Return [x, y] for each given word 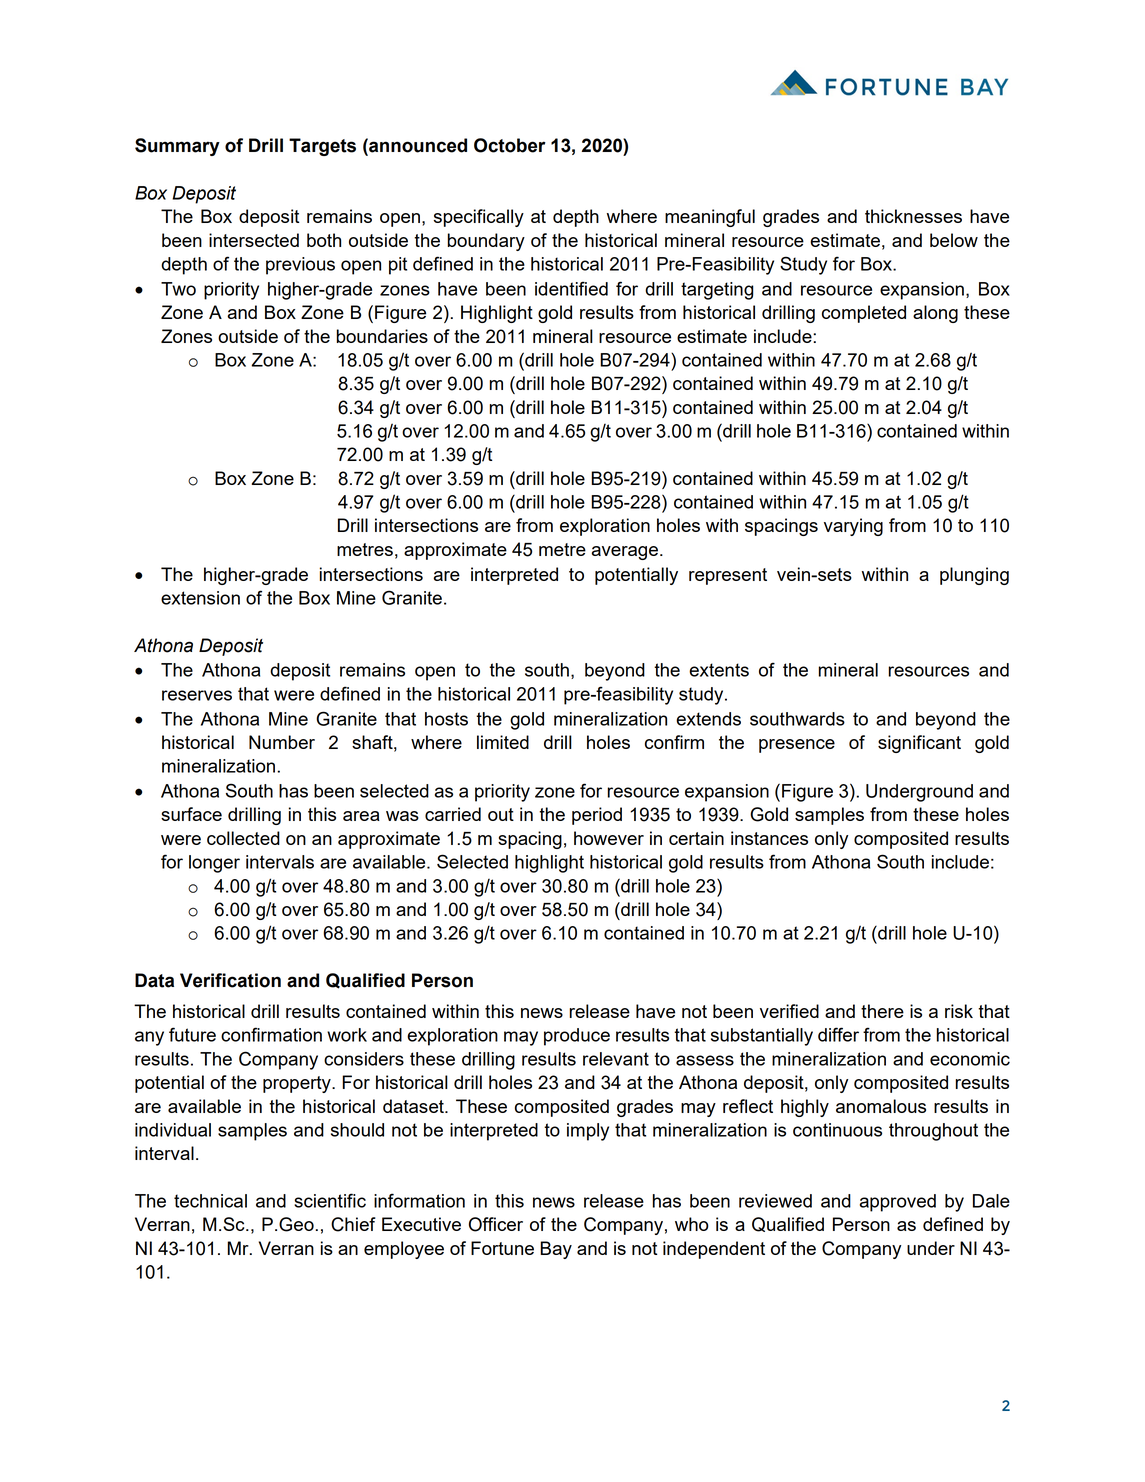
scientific [330, 1200]
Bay [556, 1250]
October [510, 145]
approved [898, 1203]
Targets [322, 147]
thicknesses [913, 216]
